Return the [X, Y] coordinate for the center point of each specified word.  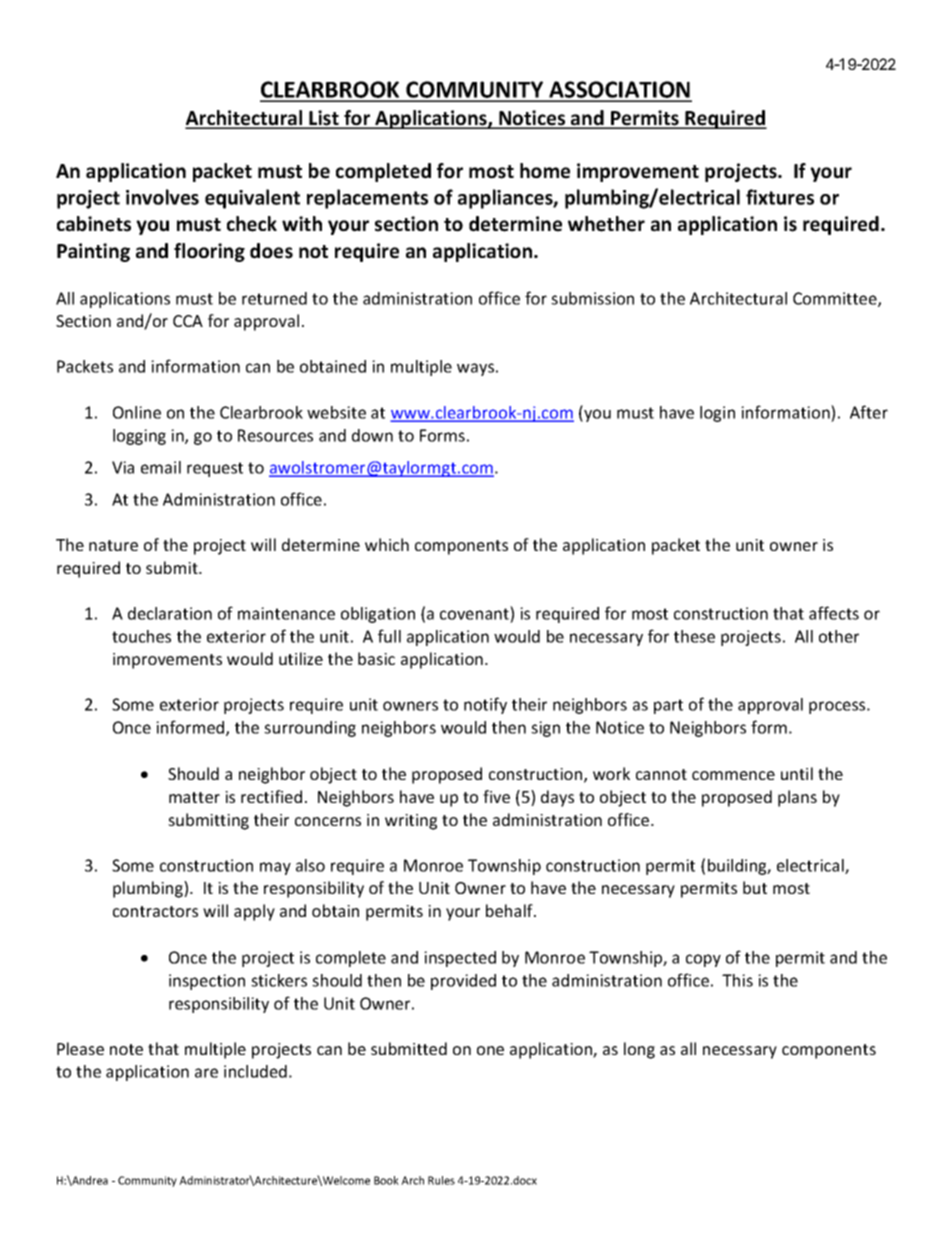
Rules [441, 1180]
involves [162, 197]
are [206, 1073]
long [639, 1050]
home [545, 171]
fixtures [780, 197]
